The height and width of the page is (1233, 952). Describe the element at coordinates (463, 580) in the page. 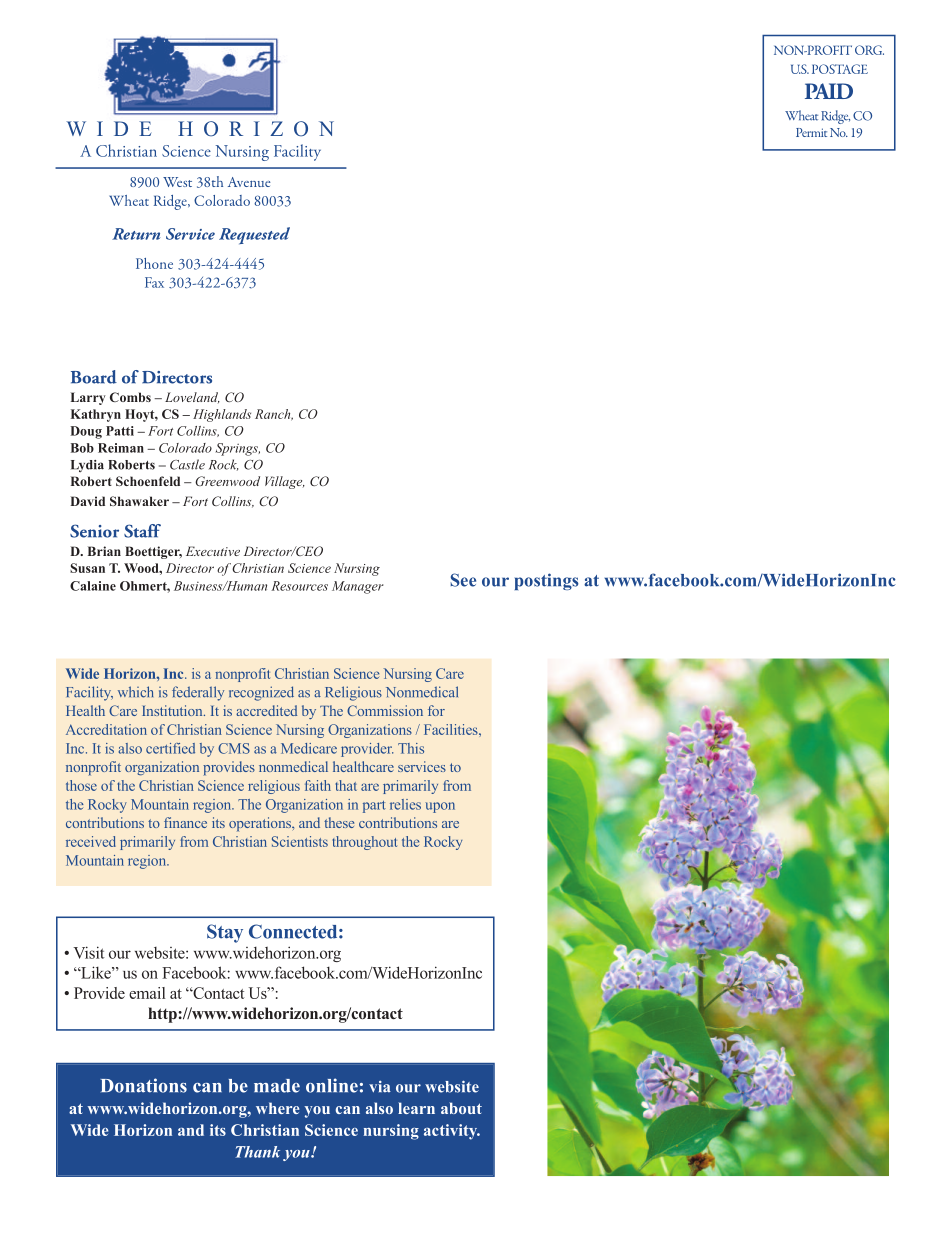

I see `See` at that location.
